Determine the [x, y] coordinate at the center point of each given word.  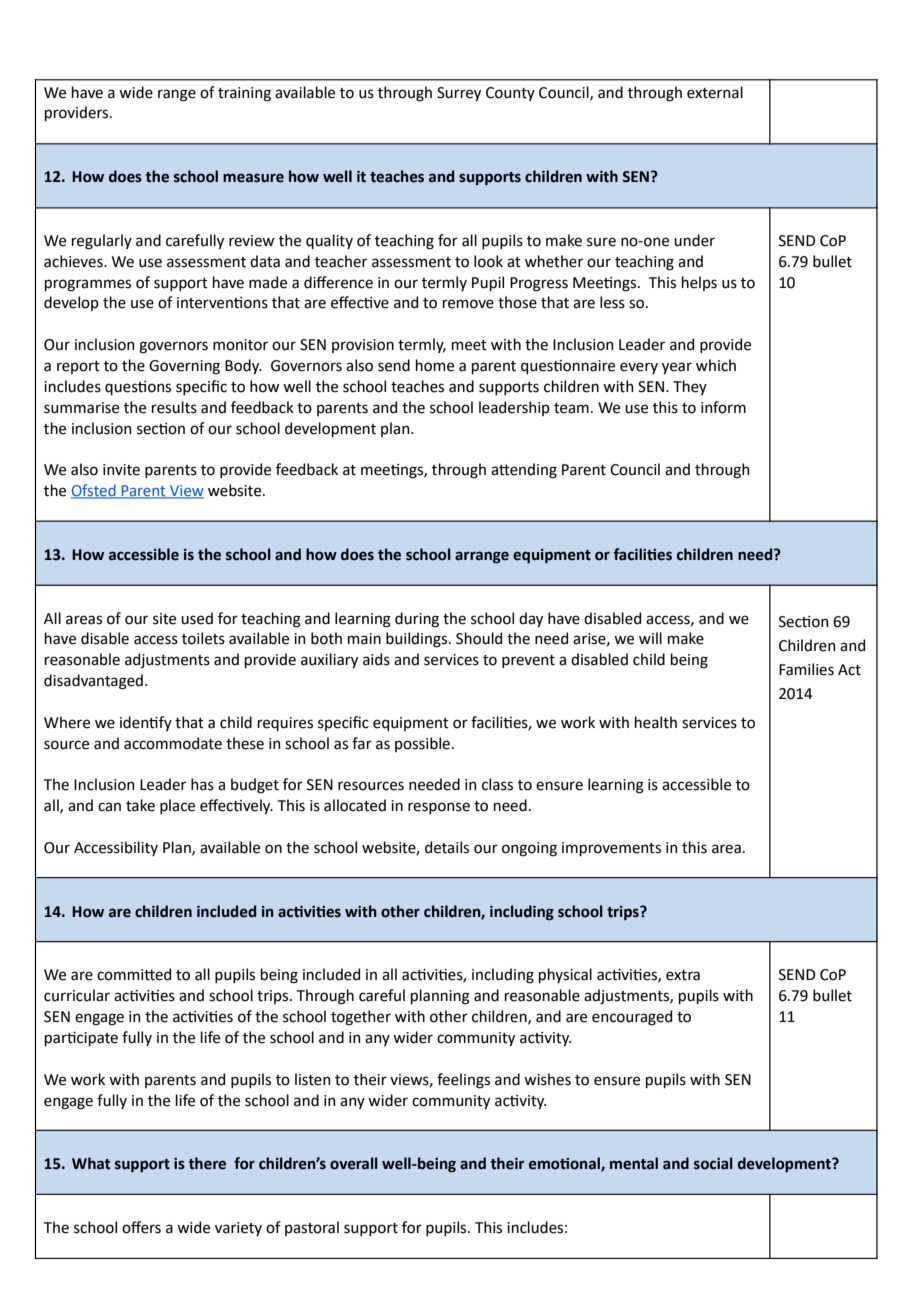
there [207, 1163]
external [715, 92]
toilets [203, 638]
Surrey [459, 94]
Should [479, 638]
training [244, 94]
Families [806, 669]
